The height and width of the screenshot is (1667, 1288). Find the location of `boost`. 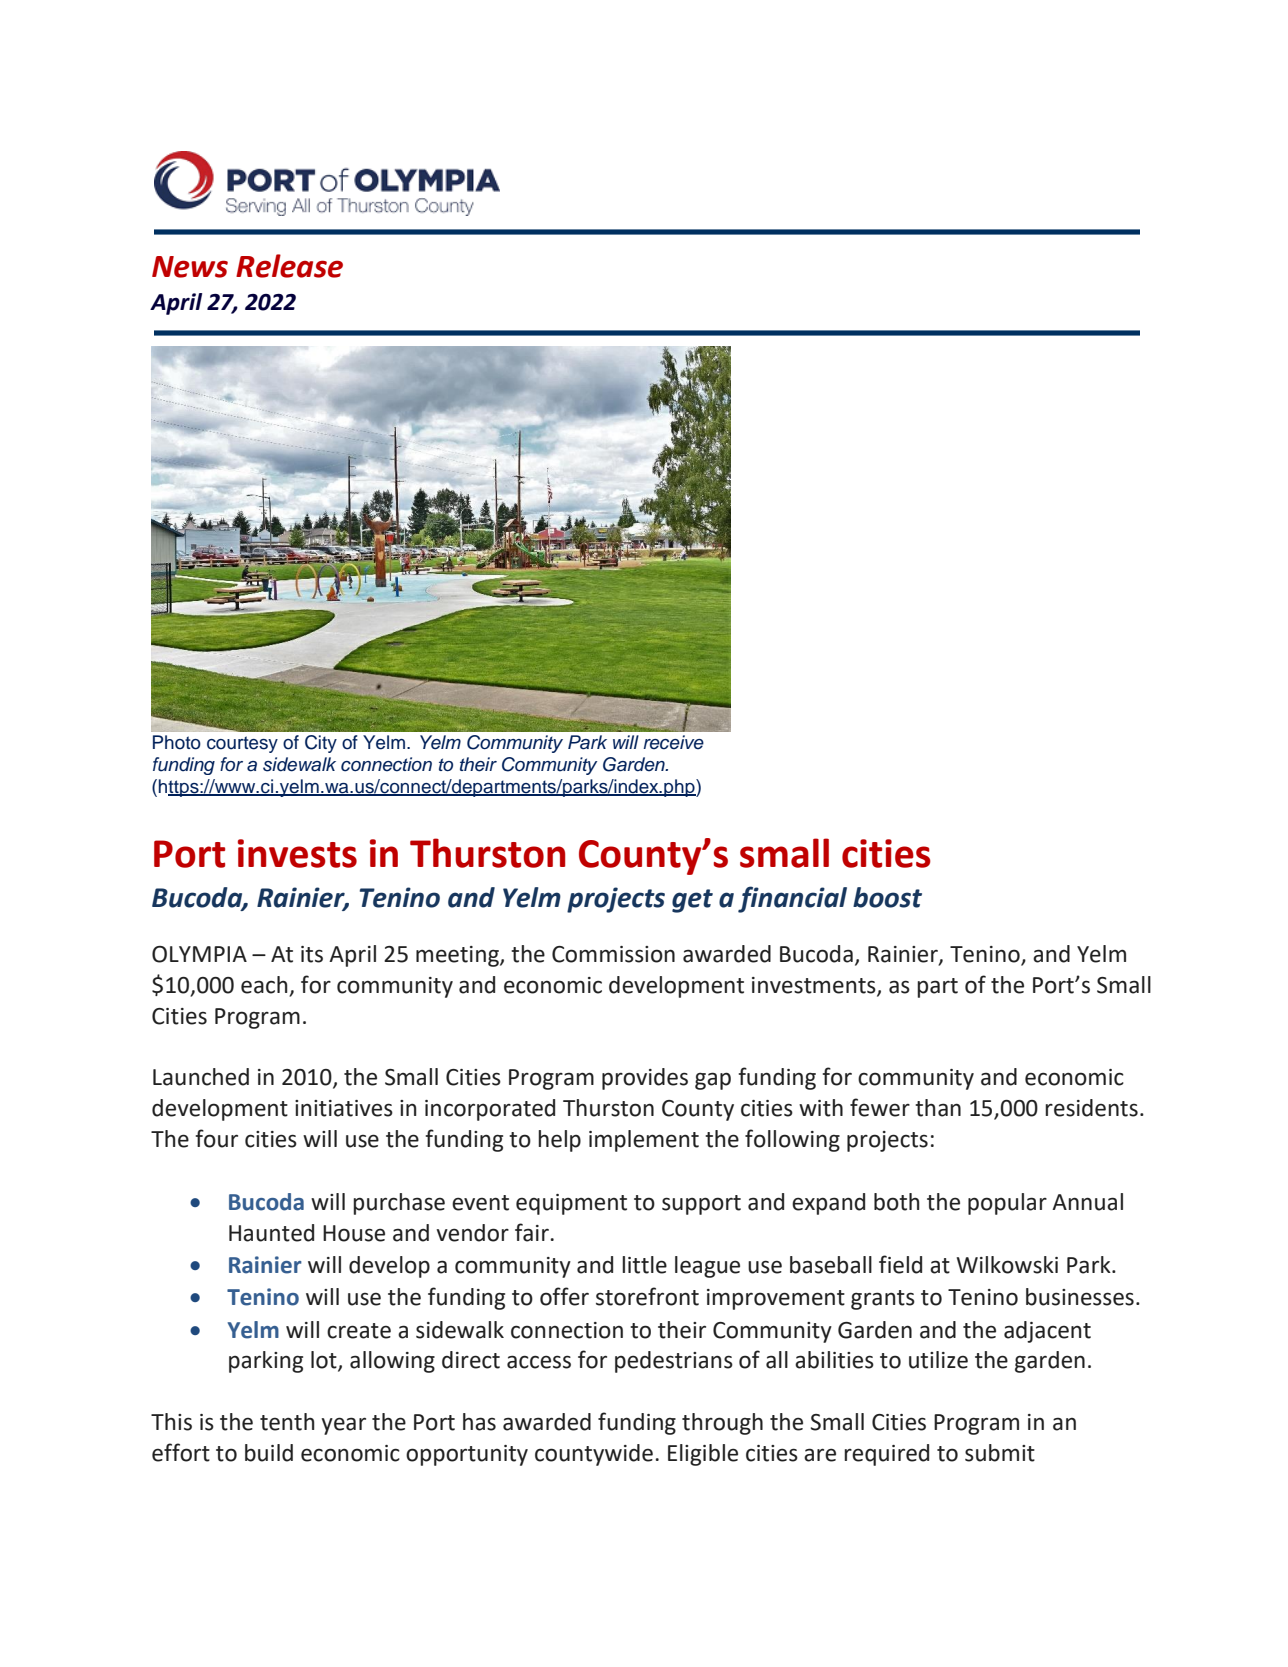

boost is located at coordinates (887, 897).
